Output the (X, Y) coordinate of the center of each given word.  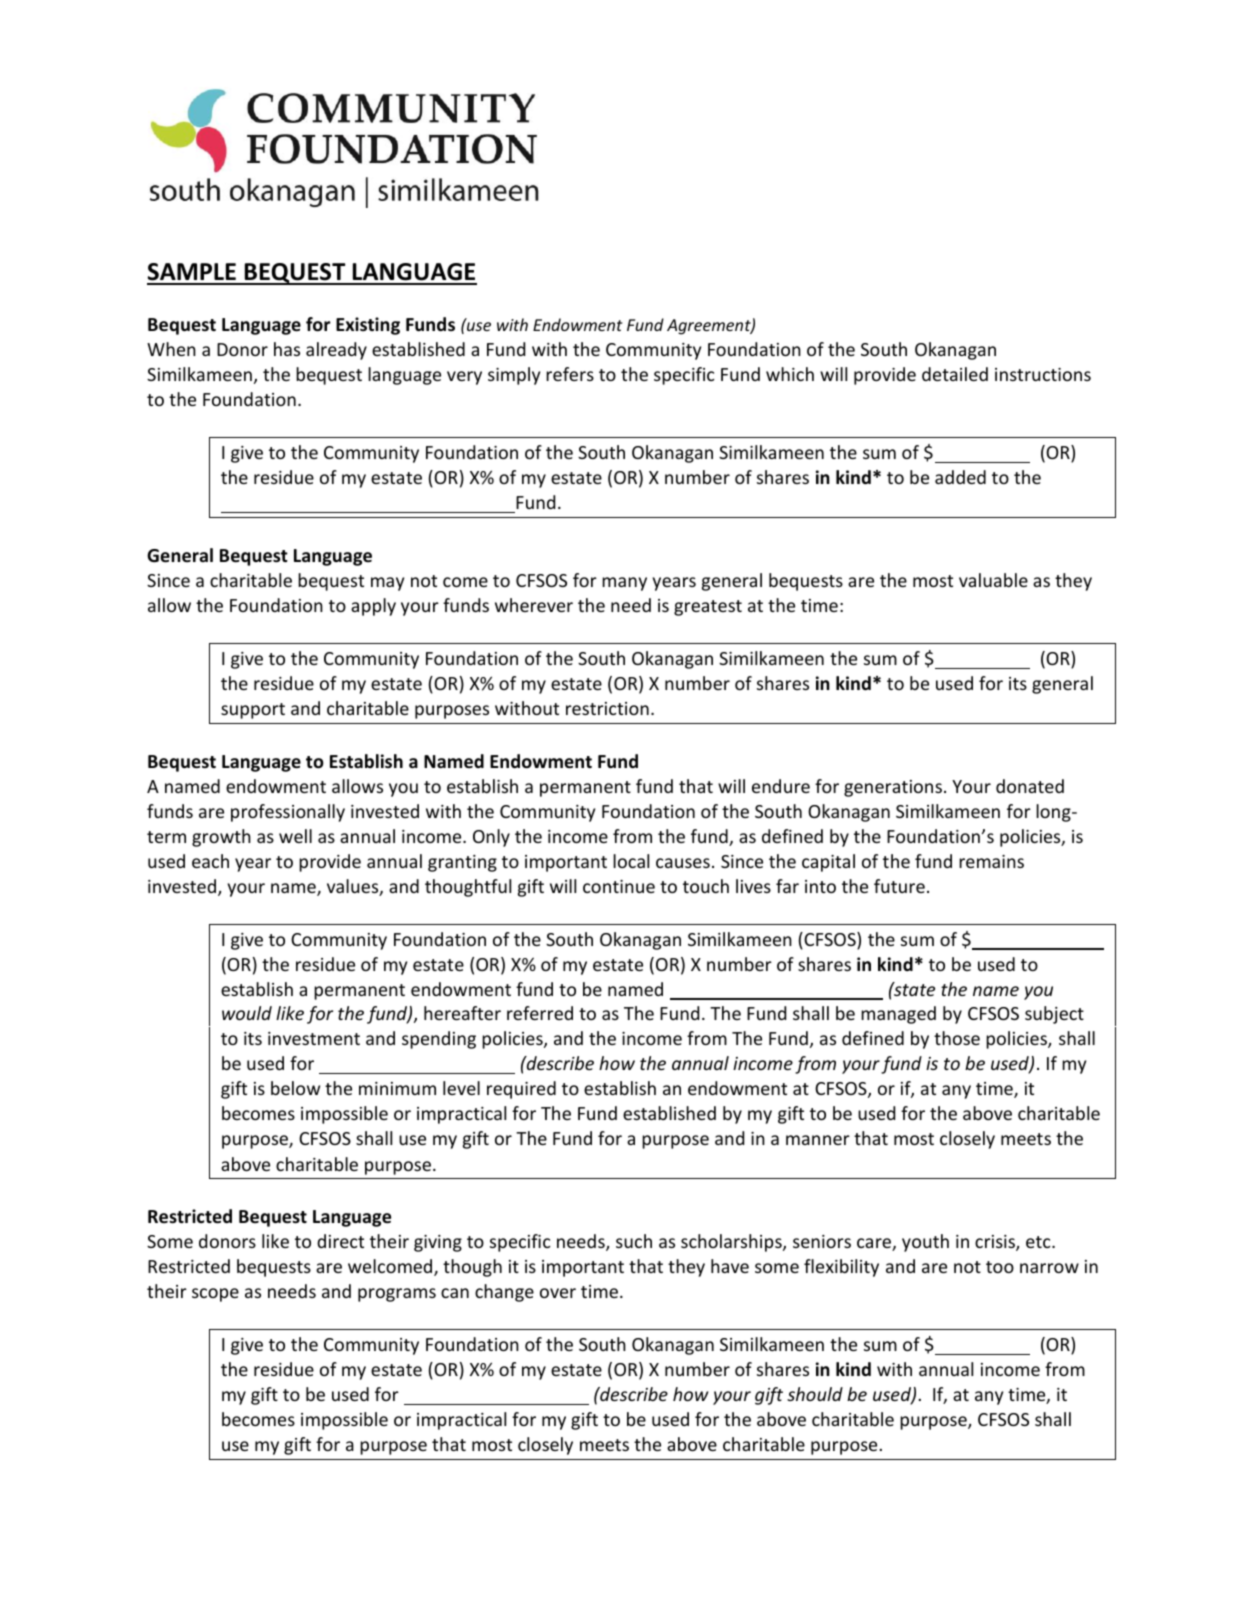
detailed (955, 374)
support (253, 711)
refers (570, 374)
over (558, 1293)
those (957, 1038)
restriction (607, 708)
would (247, 1013)
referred (540, 1013)
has (287, 349)
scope (215, 1295)
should (815, 1394)
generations (893, 788)
